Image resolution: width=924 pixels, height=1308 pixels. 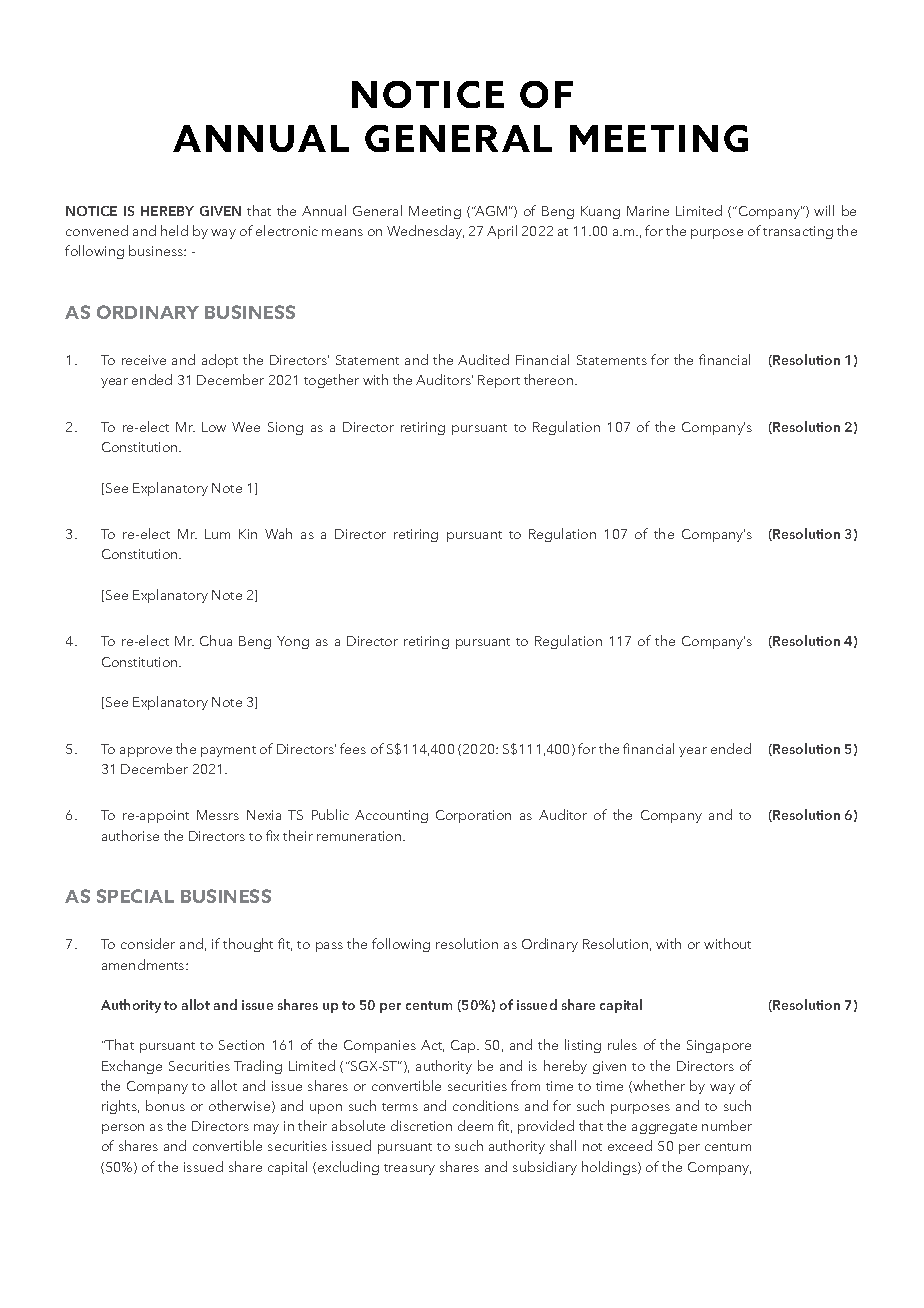 What do you see at coordinates (798, 232) in the screenshot?
I see `transacting` at bounding box center [798, 232].
